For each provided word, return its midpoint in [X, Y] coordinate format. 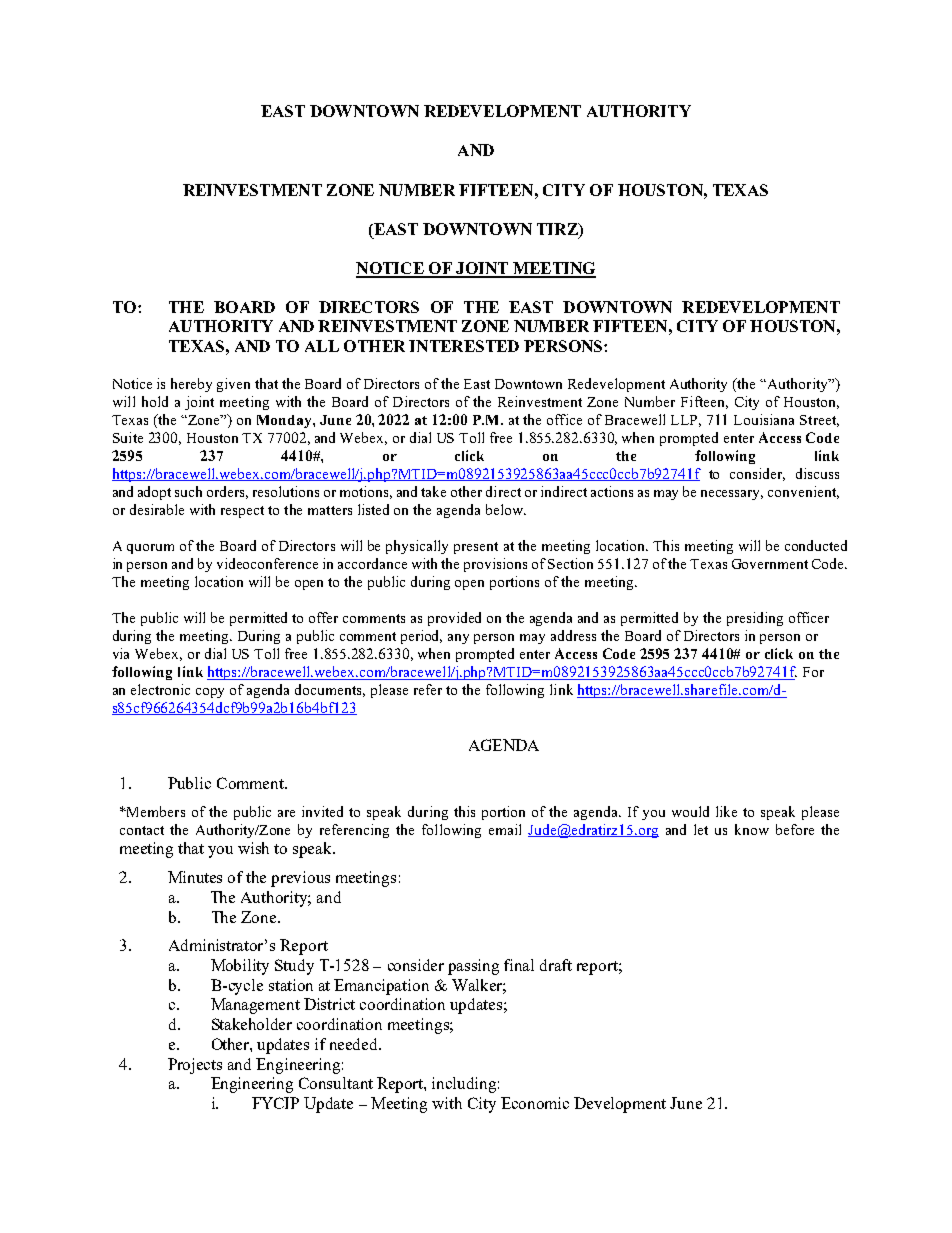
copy [210, 693]
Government [770, 564]
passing [473, 967]
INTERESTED [464, 346]
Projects [195, 1066]
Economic [535, 1103]
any [458, 639]
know [752, 829]
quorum [150, 549]
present [476, 548]
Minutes [195, 877]
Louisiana [764, 419]
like [726, 811]
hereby [191, 385]
